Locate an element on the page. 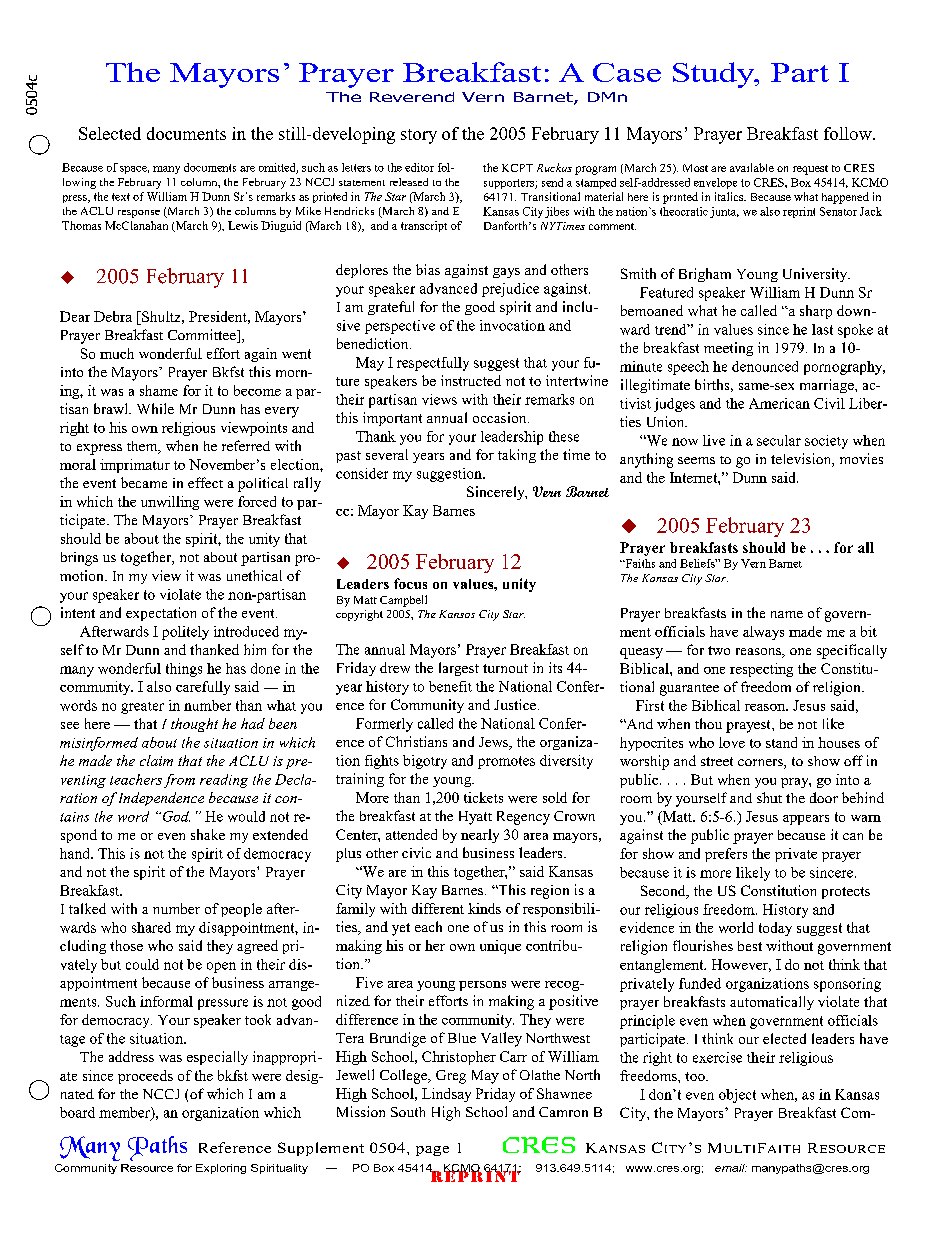 Image resolution: width=952 pixels, height=1233 pixels. text is located at coordinates (121, 197).
